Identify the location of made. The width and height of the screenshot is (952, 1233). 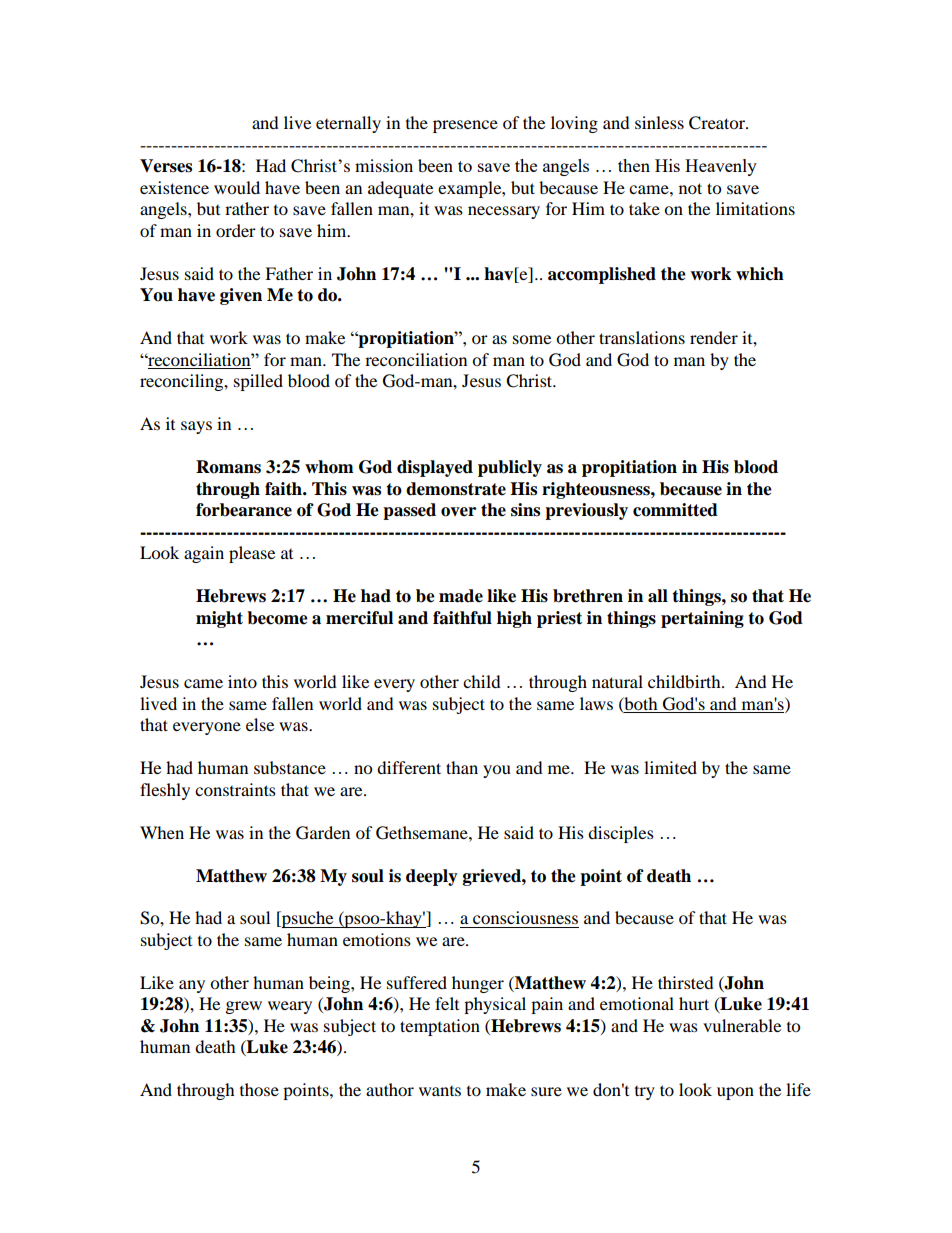
(461, 596).
